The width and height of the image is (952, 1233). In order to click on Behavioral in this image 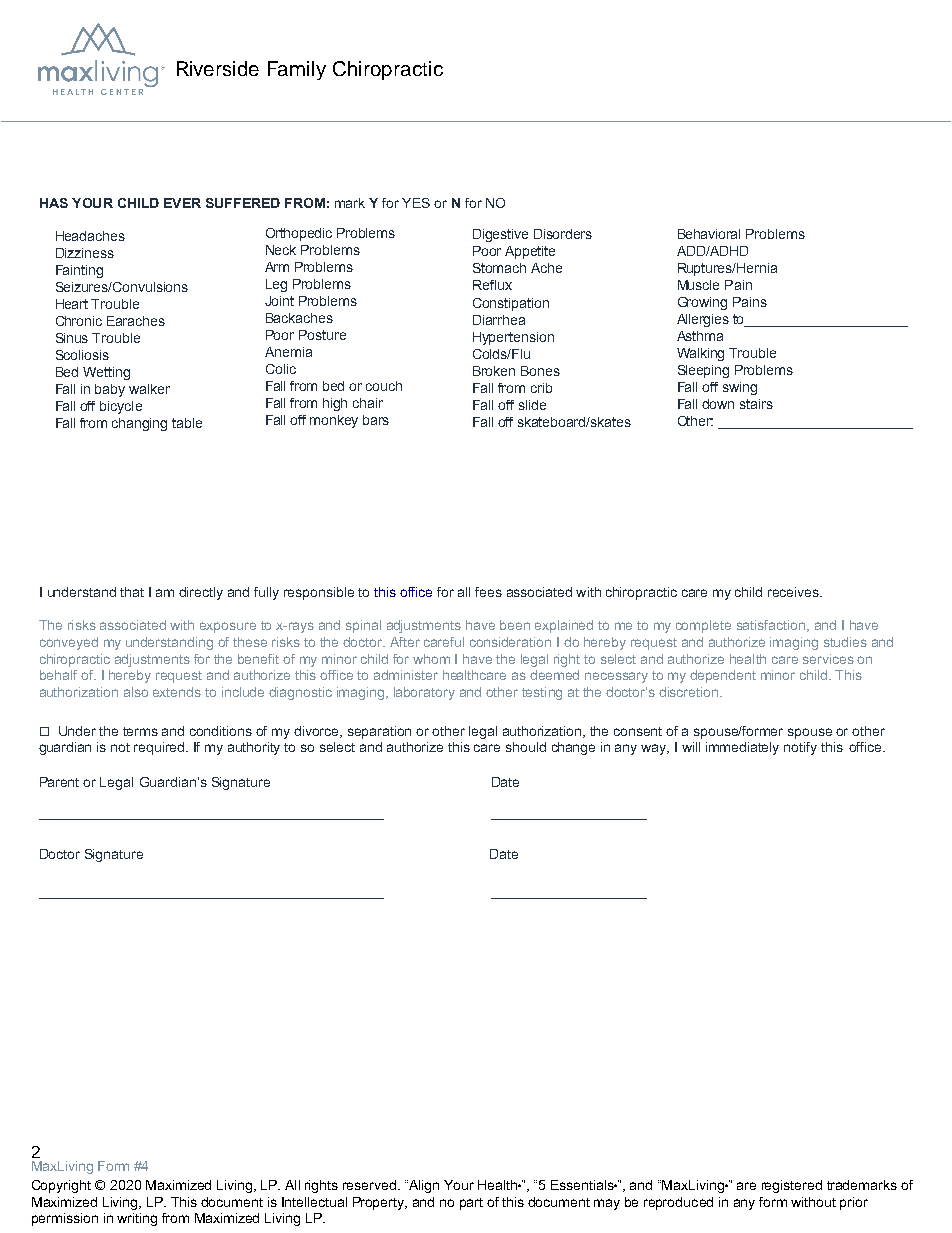, I will do `click(709, 234)`.
